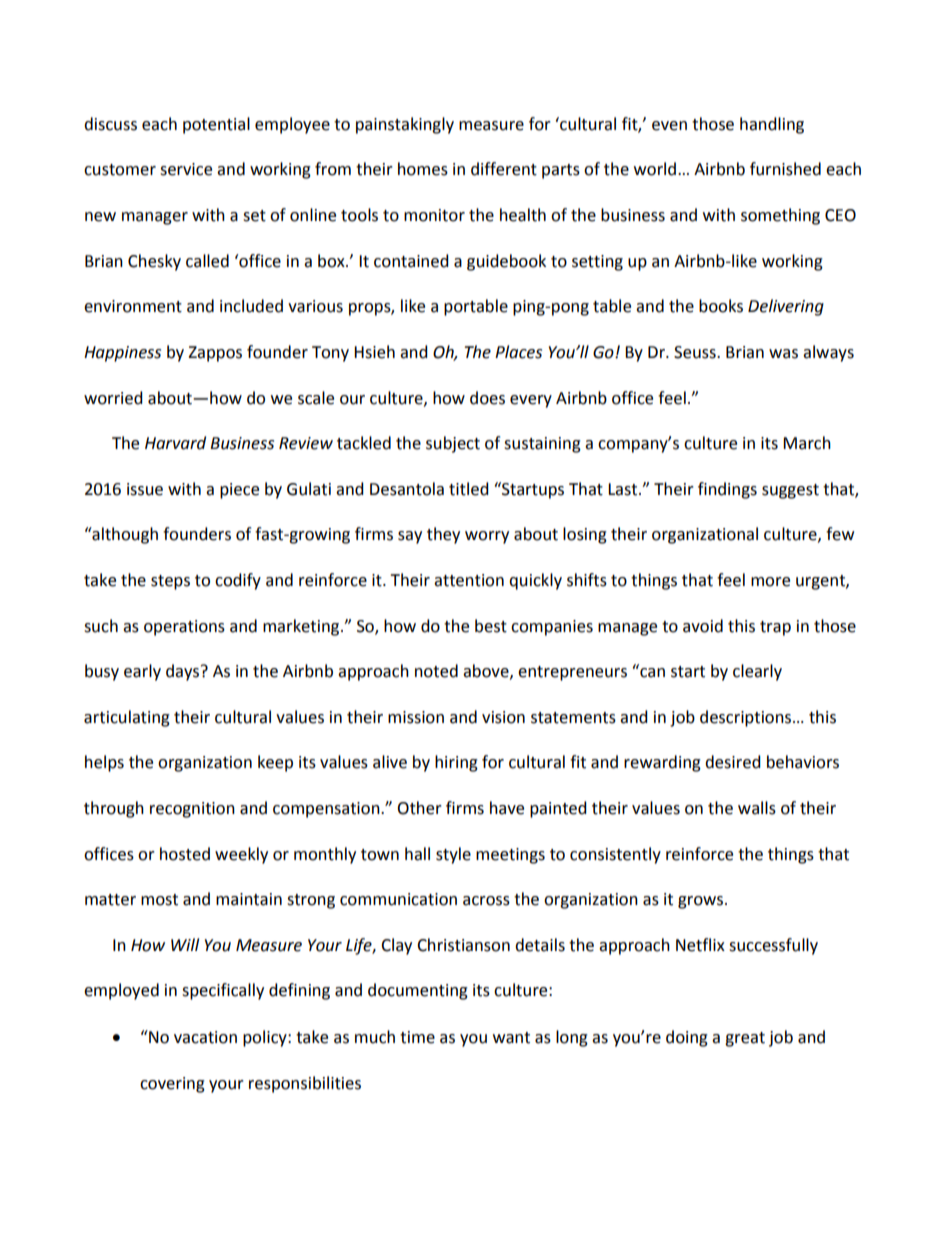 The image size is (952, 1233). Describe the element at coordinates (145, 489) in the screenshot. I see `issue` at that location.
